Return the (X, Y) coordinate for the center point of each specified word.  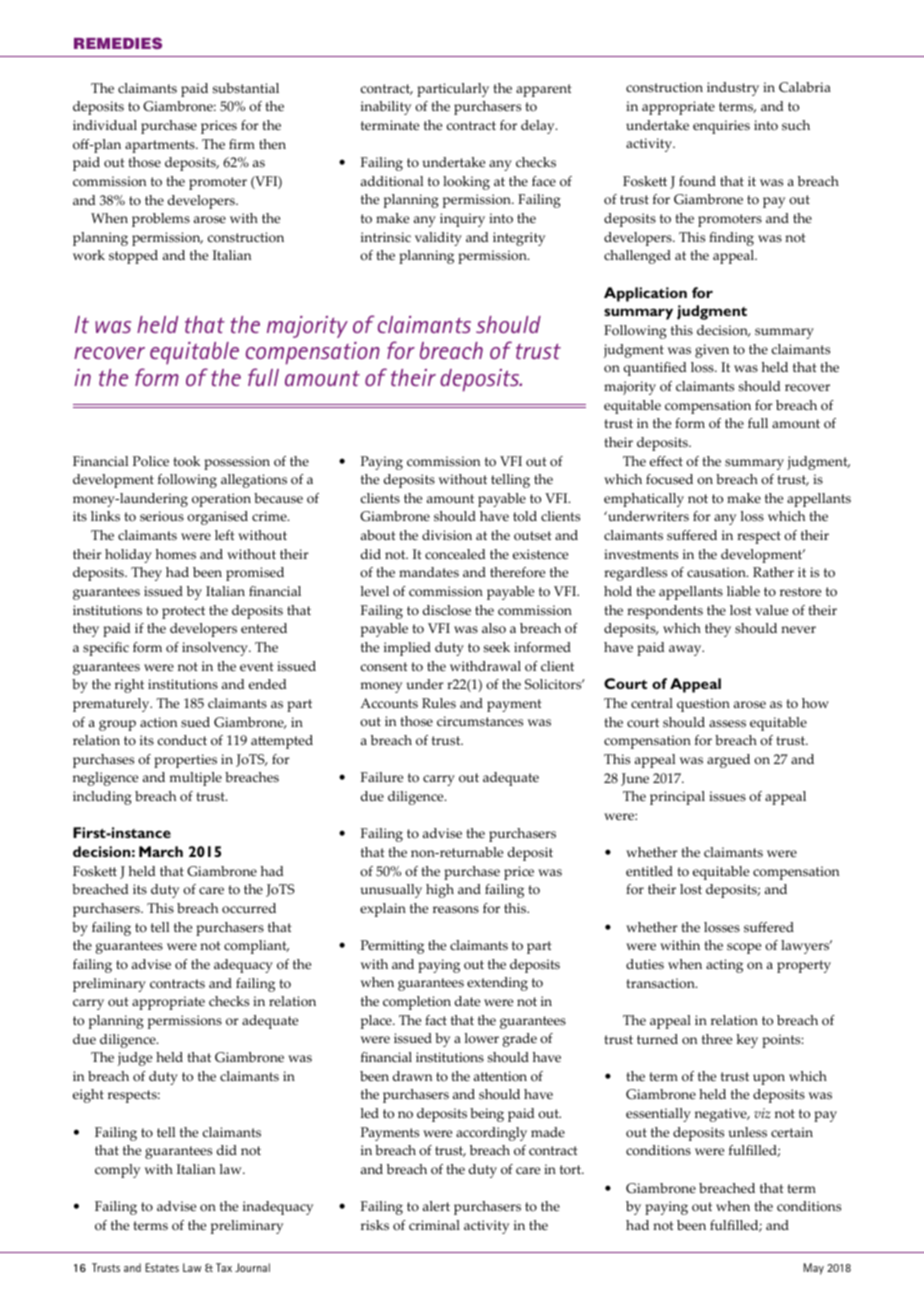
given (712, 351)
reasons (456, 910)
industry (733, 89)
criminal (434, 1225)
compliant (256, 947)
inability (386, 108)
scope (744, 948)
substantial (246, 88)
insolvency (216, 649)
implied (407, 649)
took (186, 461)
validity (438, 239)
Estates (162, 1267)
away (686, 650)
